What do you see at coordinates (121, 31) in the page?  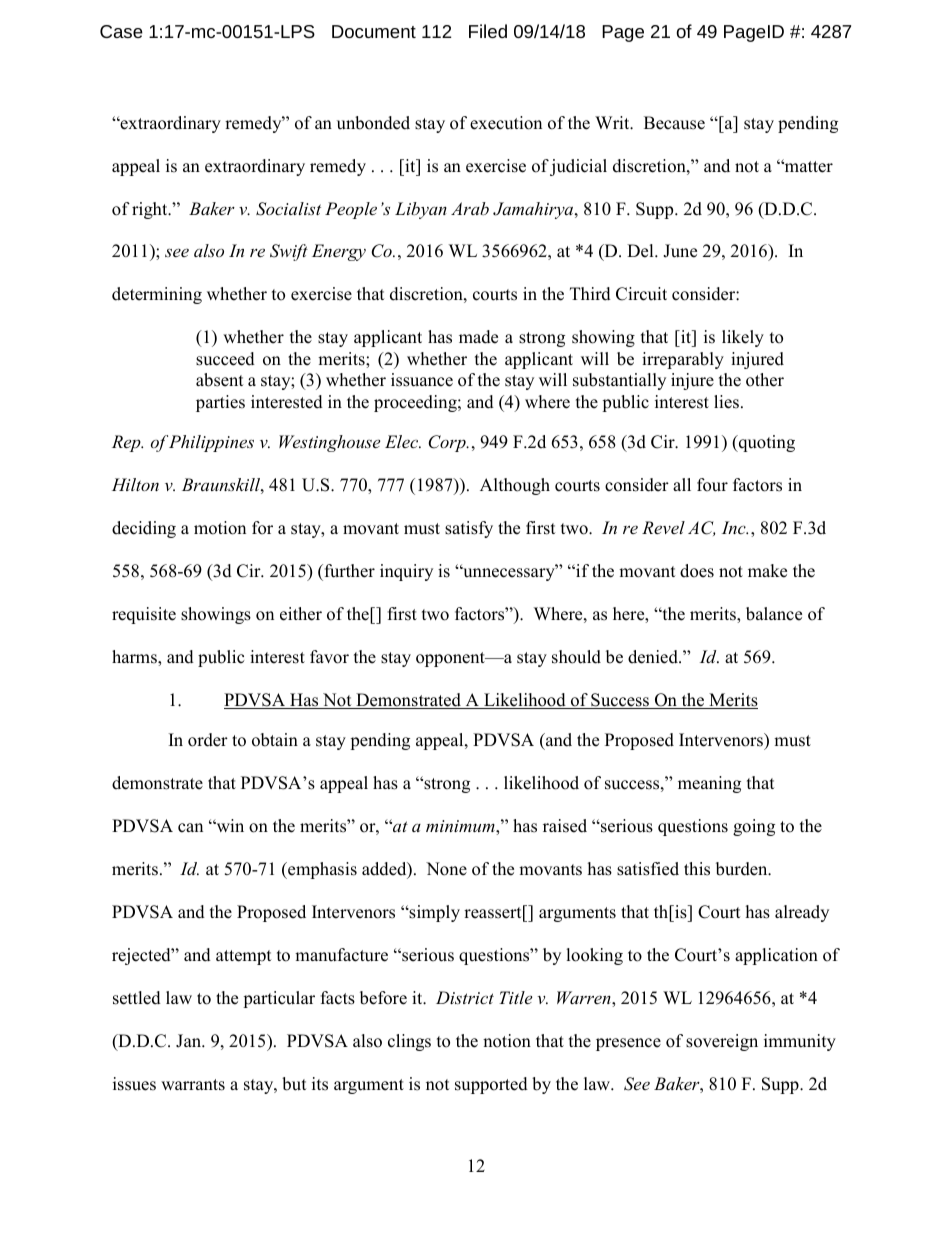 I see `Case` at bounding box center [121, 31].
